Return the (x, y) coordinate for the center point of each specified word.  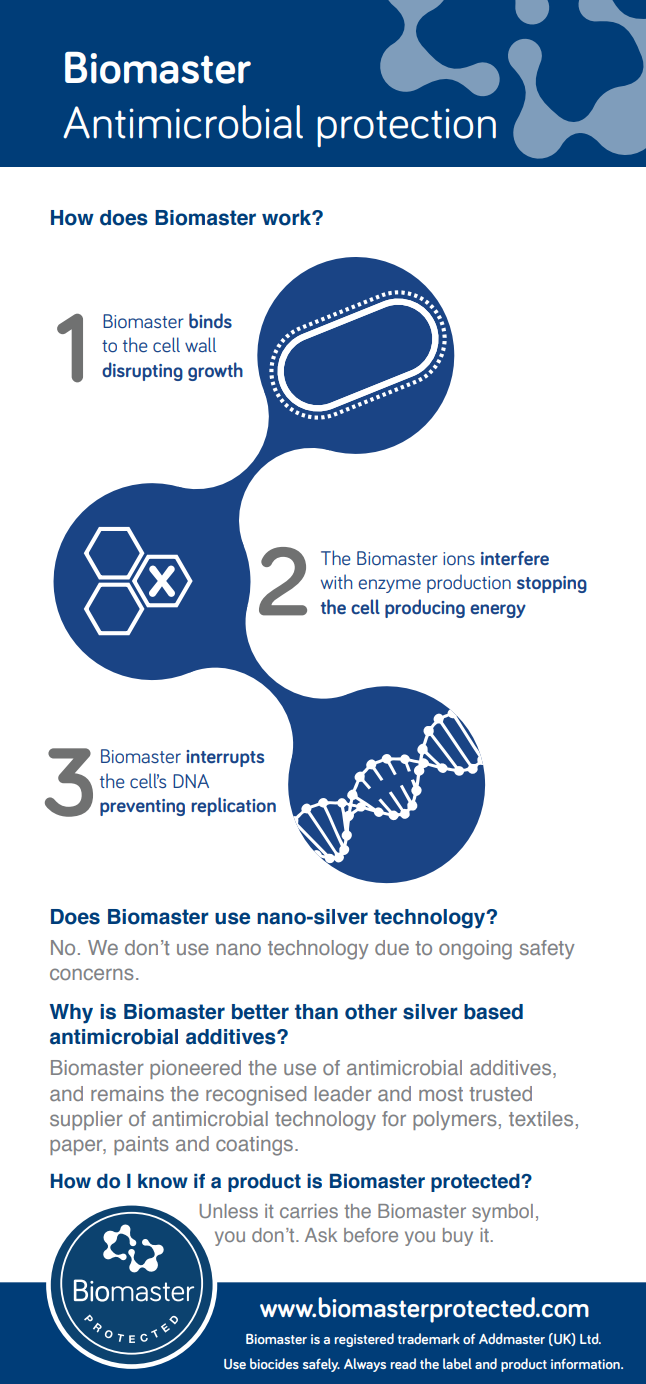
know (163, 1181)
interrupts (225, 758)
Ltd (590, 1338)
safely (321, 1365)
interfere (515, 558)
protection (406, 127)
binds (210, 321)
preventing (142, 807)
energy (498, 611)
